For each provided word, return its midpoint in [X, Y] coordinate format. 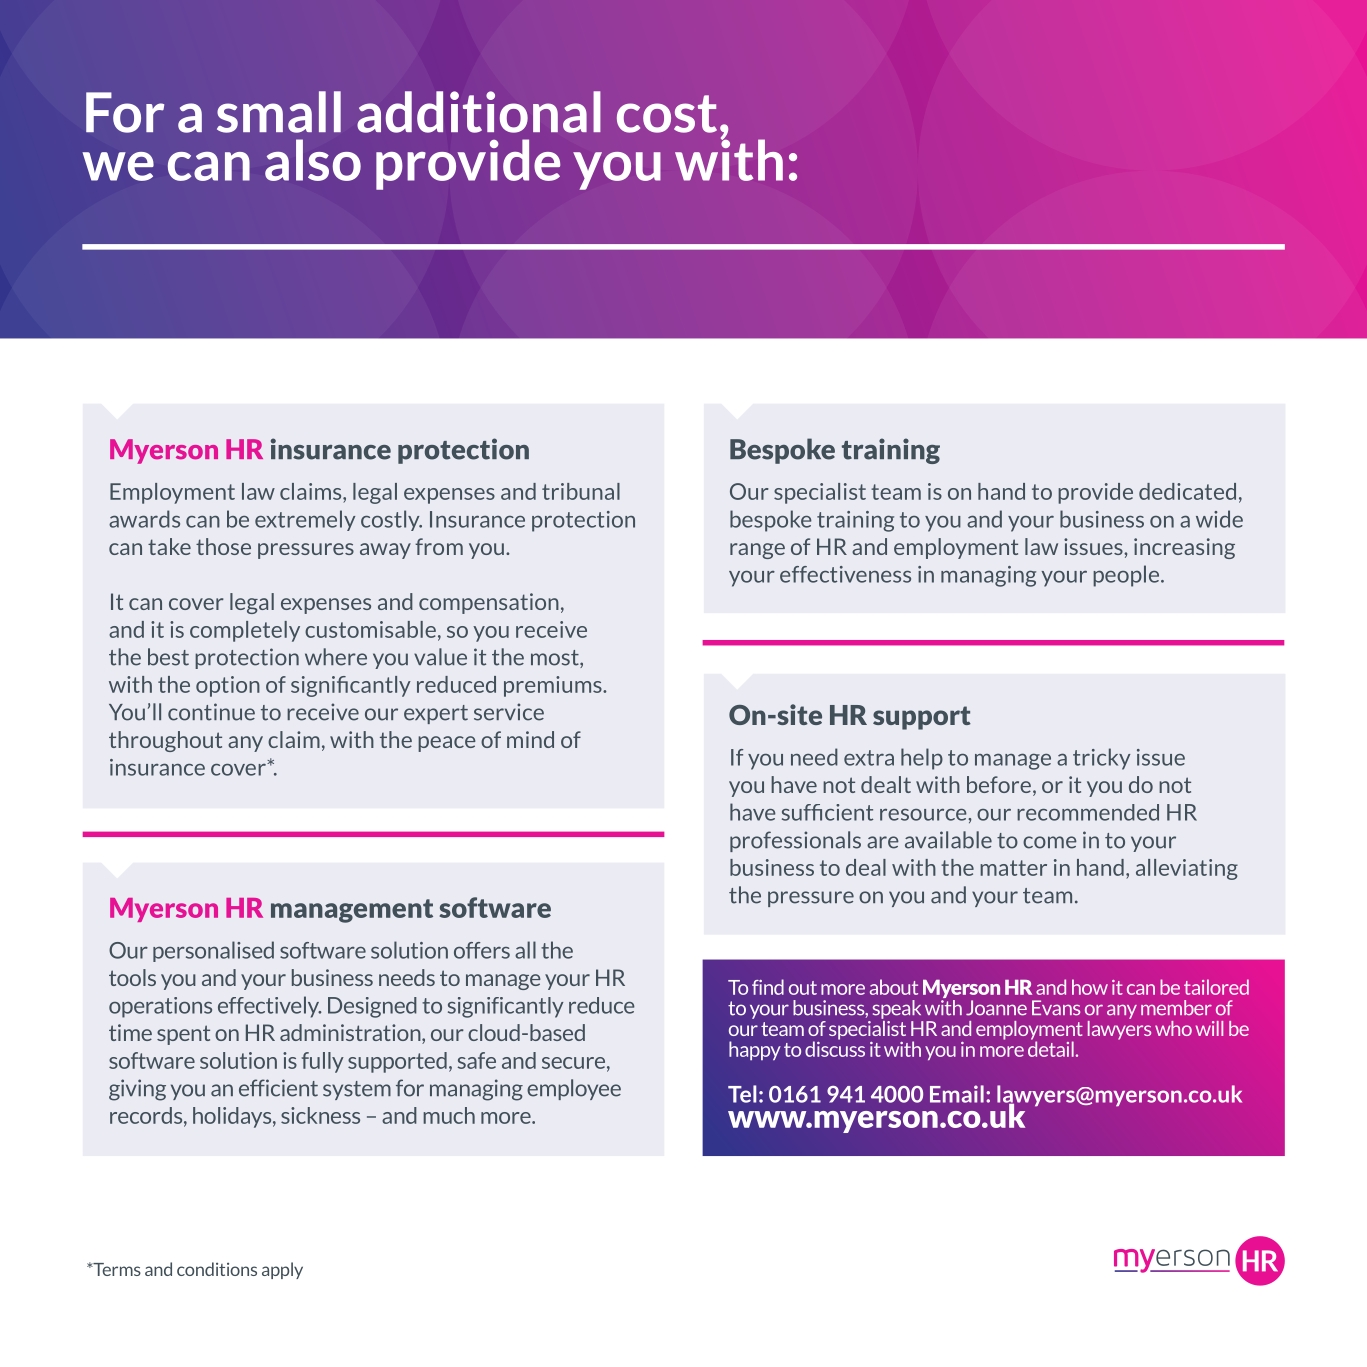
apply [282, 1270]
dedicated [1187, 491]
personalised [213, 951]
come [1050, 842]
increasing [1184, 548]
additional [479, 112]
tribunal [581, 491]
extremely [305, 520]
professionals [795, 841]
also [313, 160]
